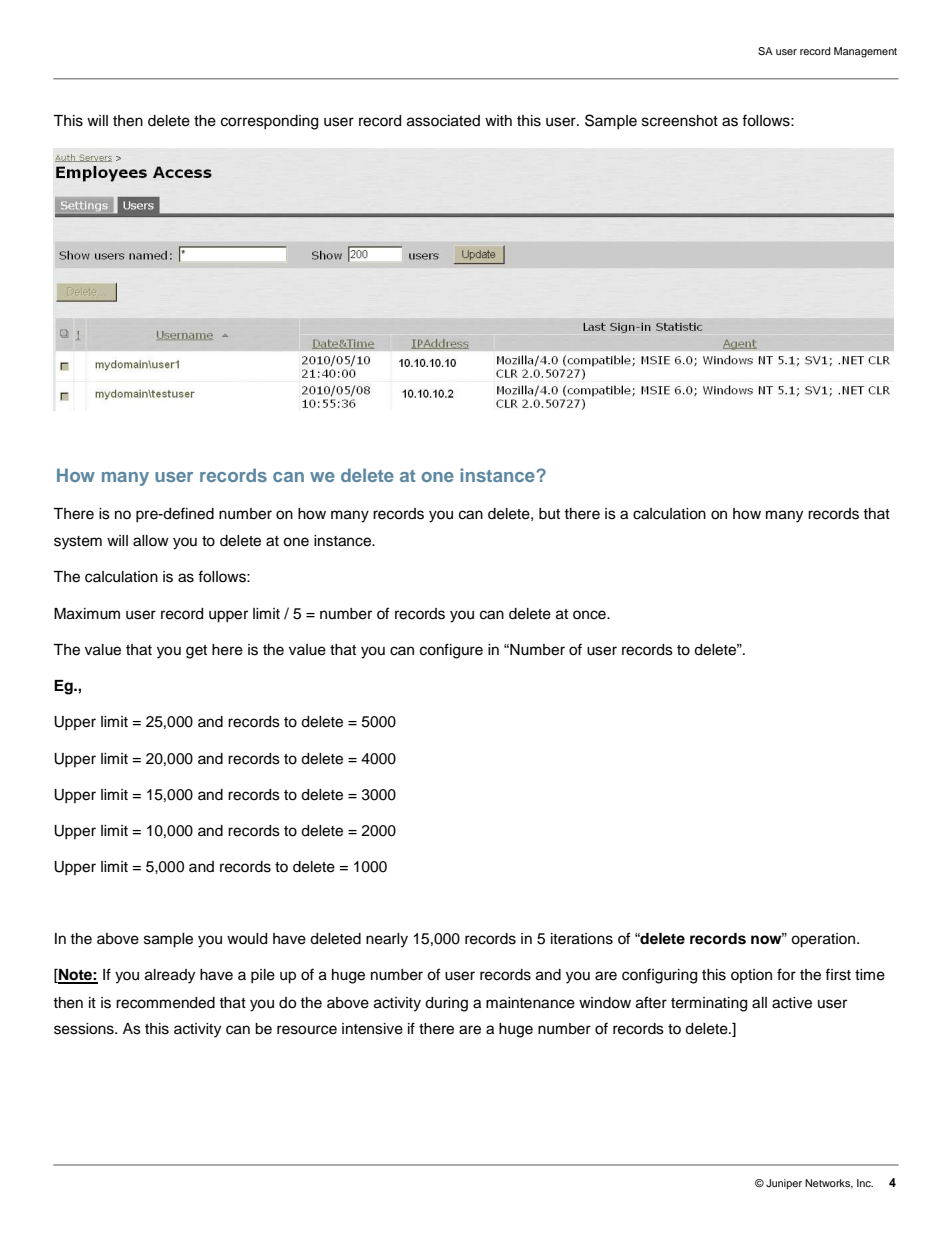 The width and height of the page is (952, 1233). Describe the element at coordinates (865, 52) in the page. I see `Management` at that location.
